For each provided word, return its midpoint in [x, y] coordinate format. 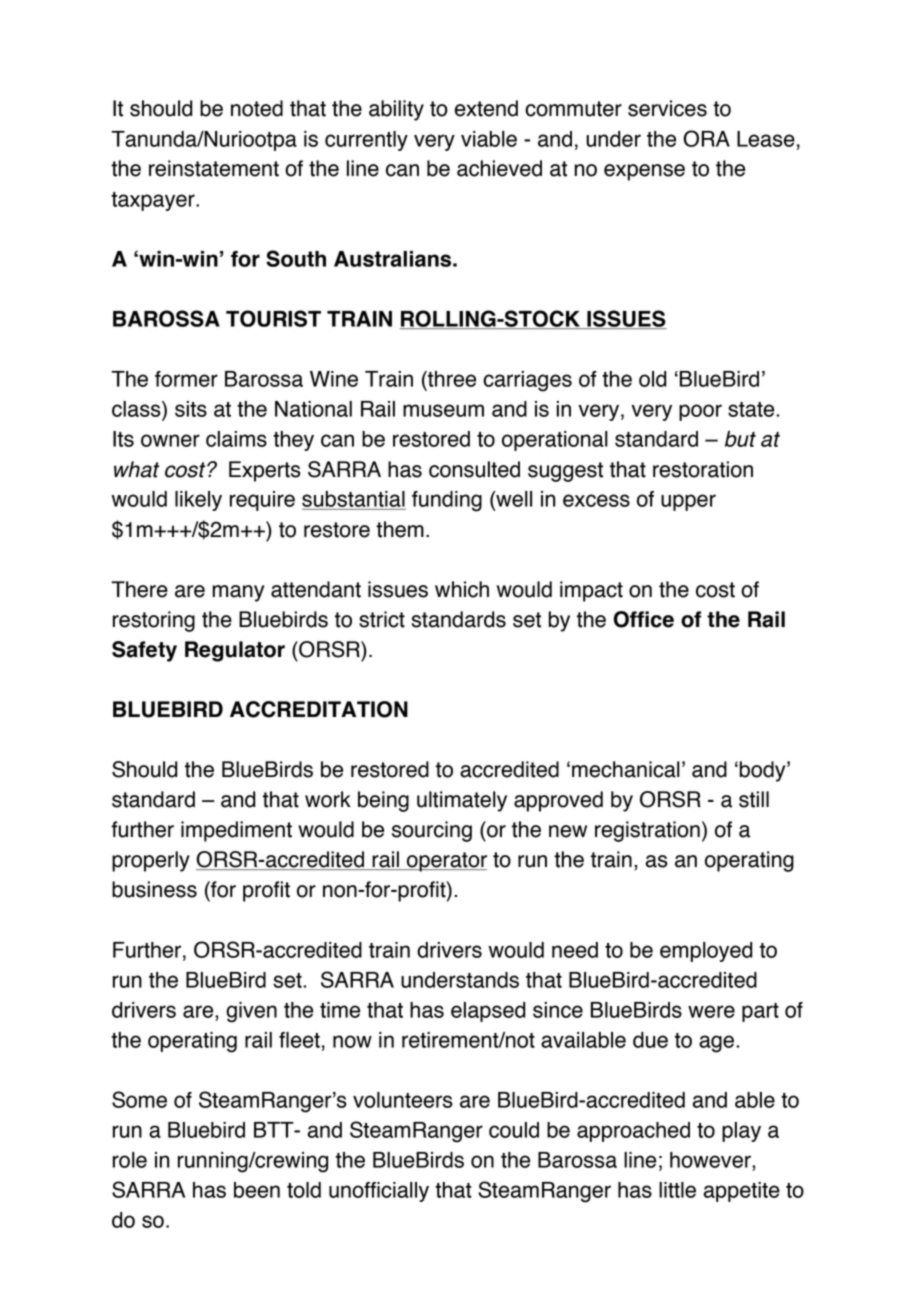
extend [486, 108]
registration [647, 831]
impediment [236, 831]
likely [198, 501]
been [257, 1190]
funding [447, 501]
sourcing [432, 831]
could [514, 1130]
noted [257, 108]
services [667, 108]
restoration [703, 469]
